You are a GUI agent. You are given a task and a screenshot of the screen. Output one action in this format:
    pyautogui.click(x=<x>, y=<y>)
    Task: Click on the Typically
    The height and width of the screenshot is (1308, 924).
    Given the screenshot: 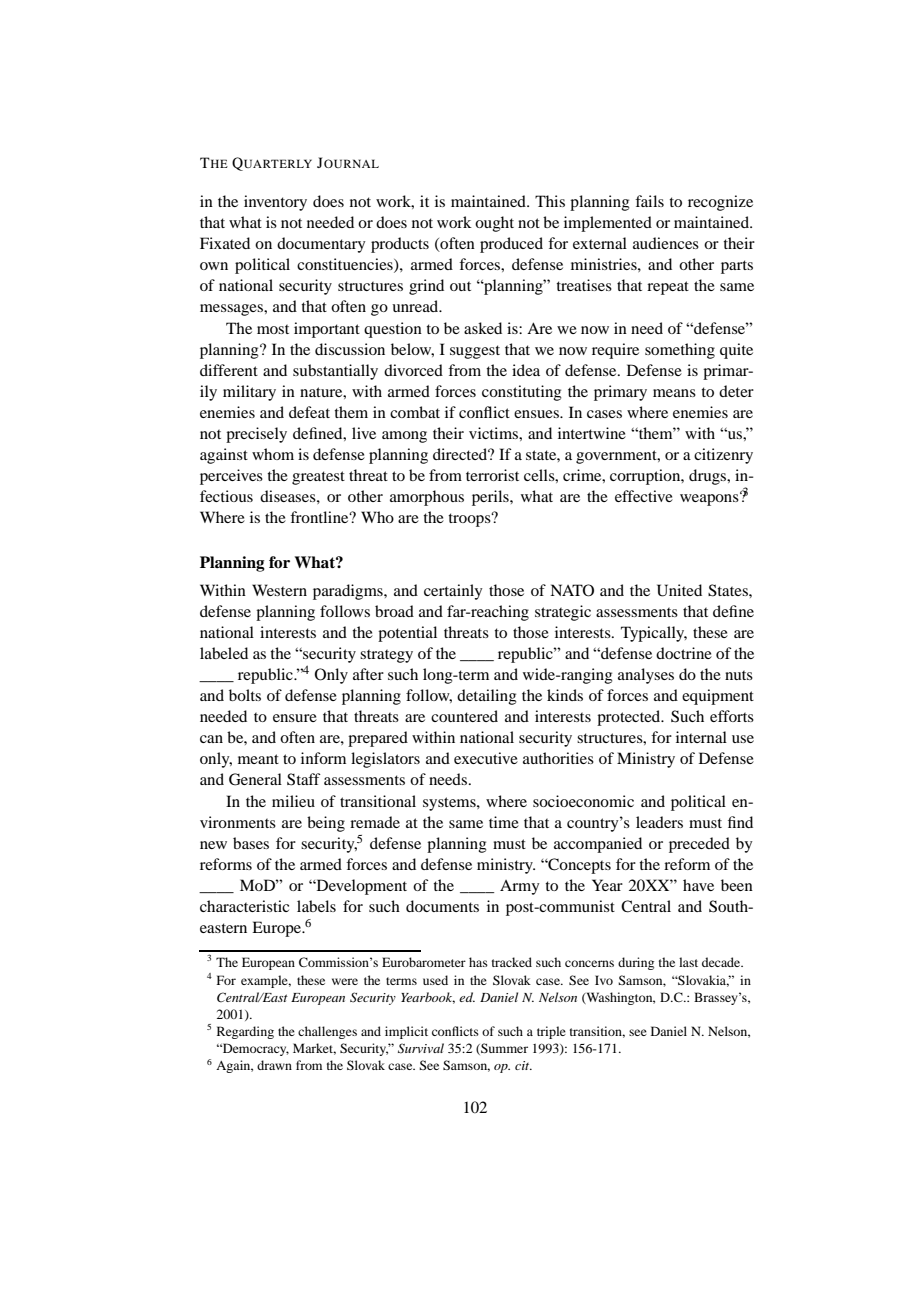 What is the action you would take?
    pyautogui.click(x=654, y=634)
